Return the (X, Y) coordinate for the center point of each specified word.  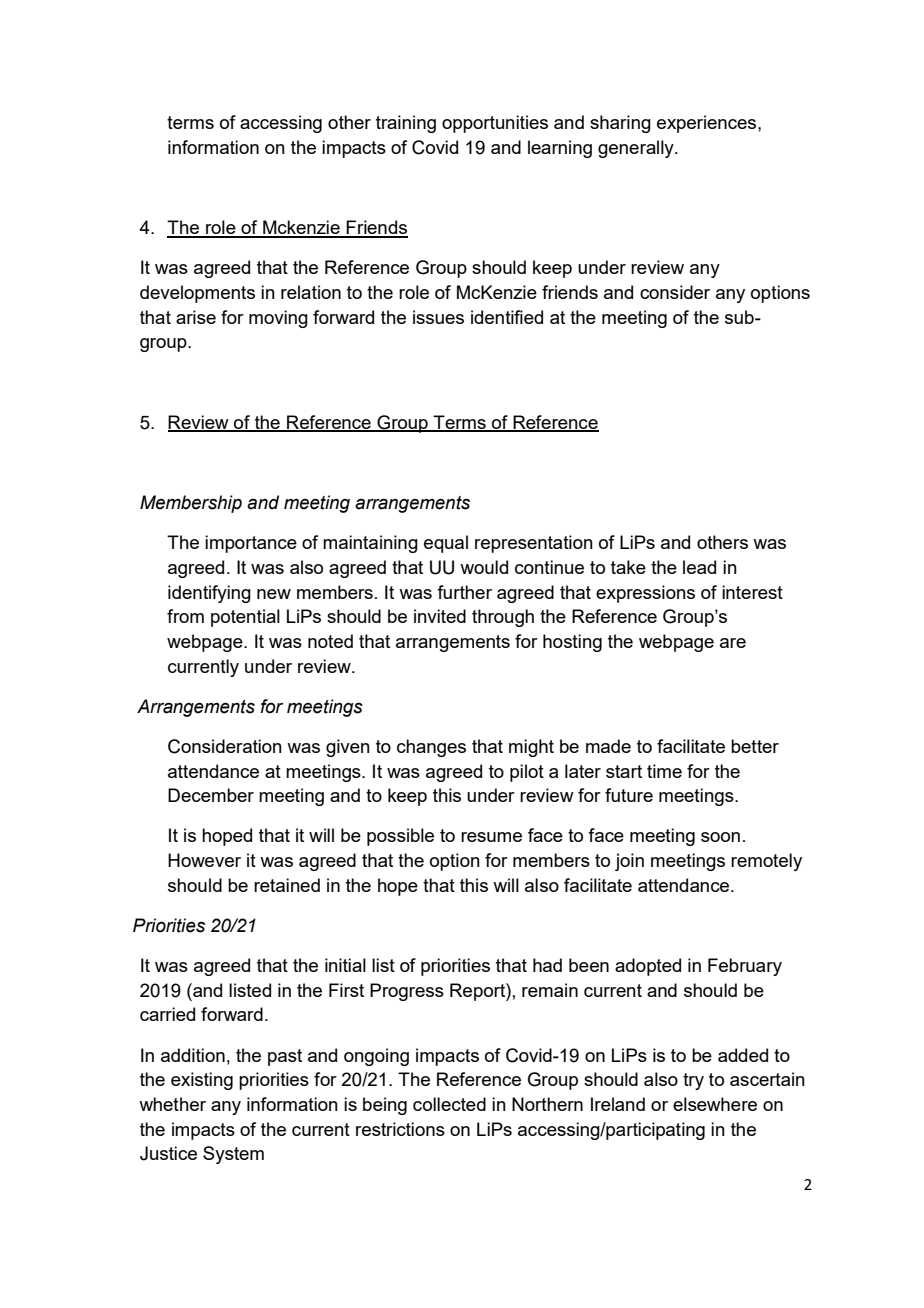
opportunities (495, 124)
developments (197, 294)
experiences (708, 124)
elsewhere (715, 1104)
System (233, 1155)
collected (449, 1104)
